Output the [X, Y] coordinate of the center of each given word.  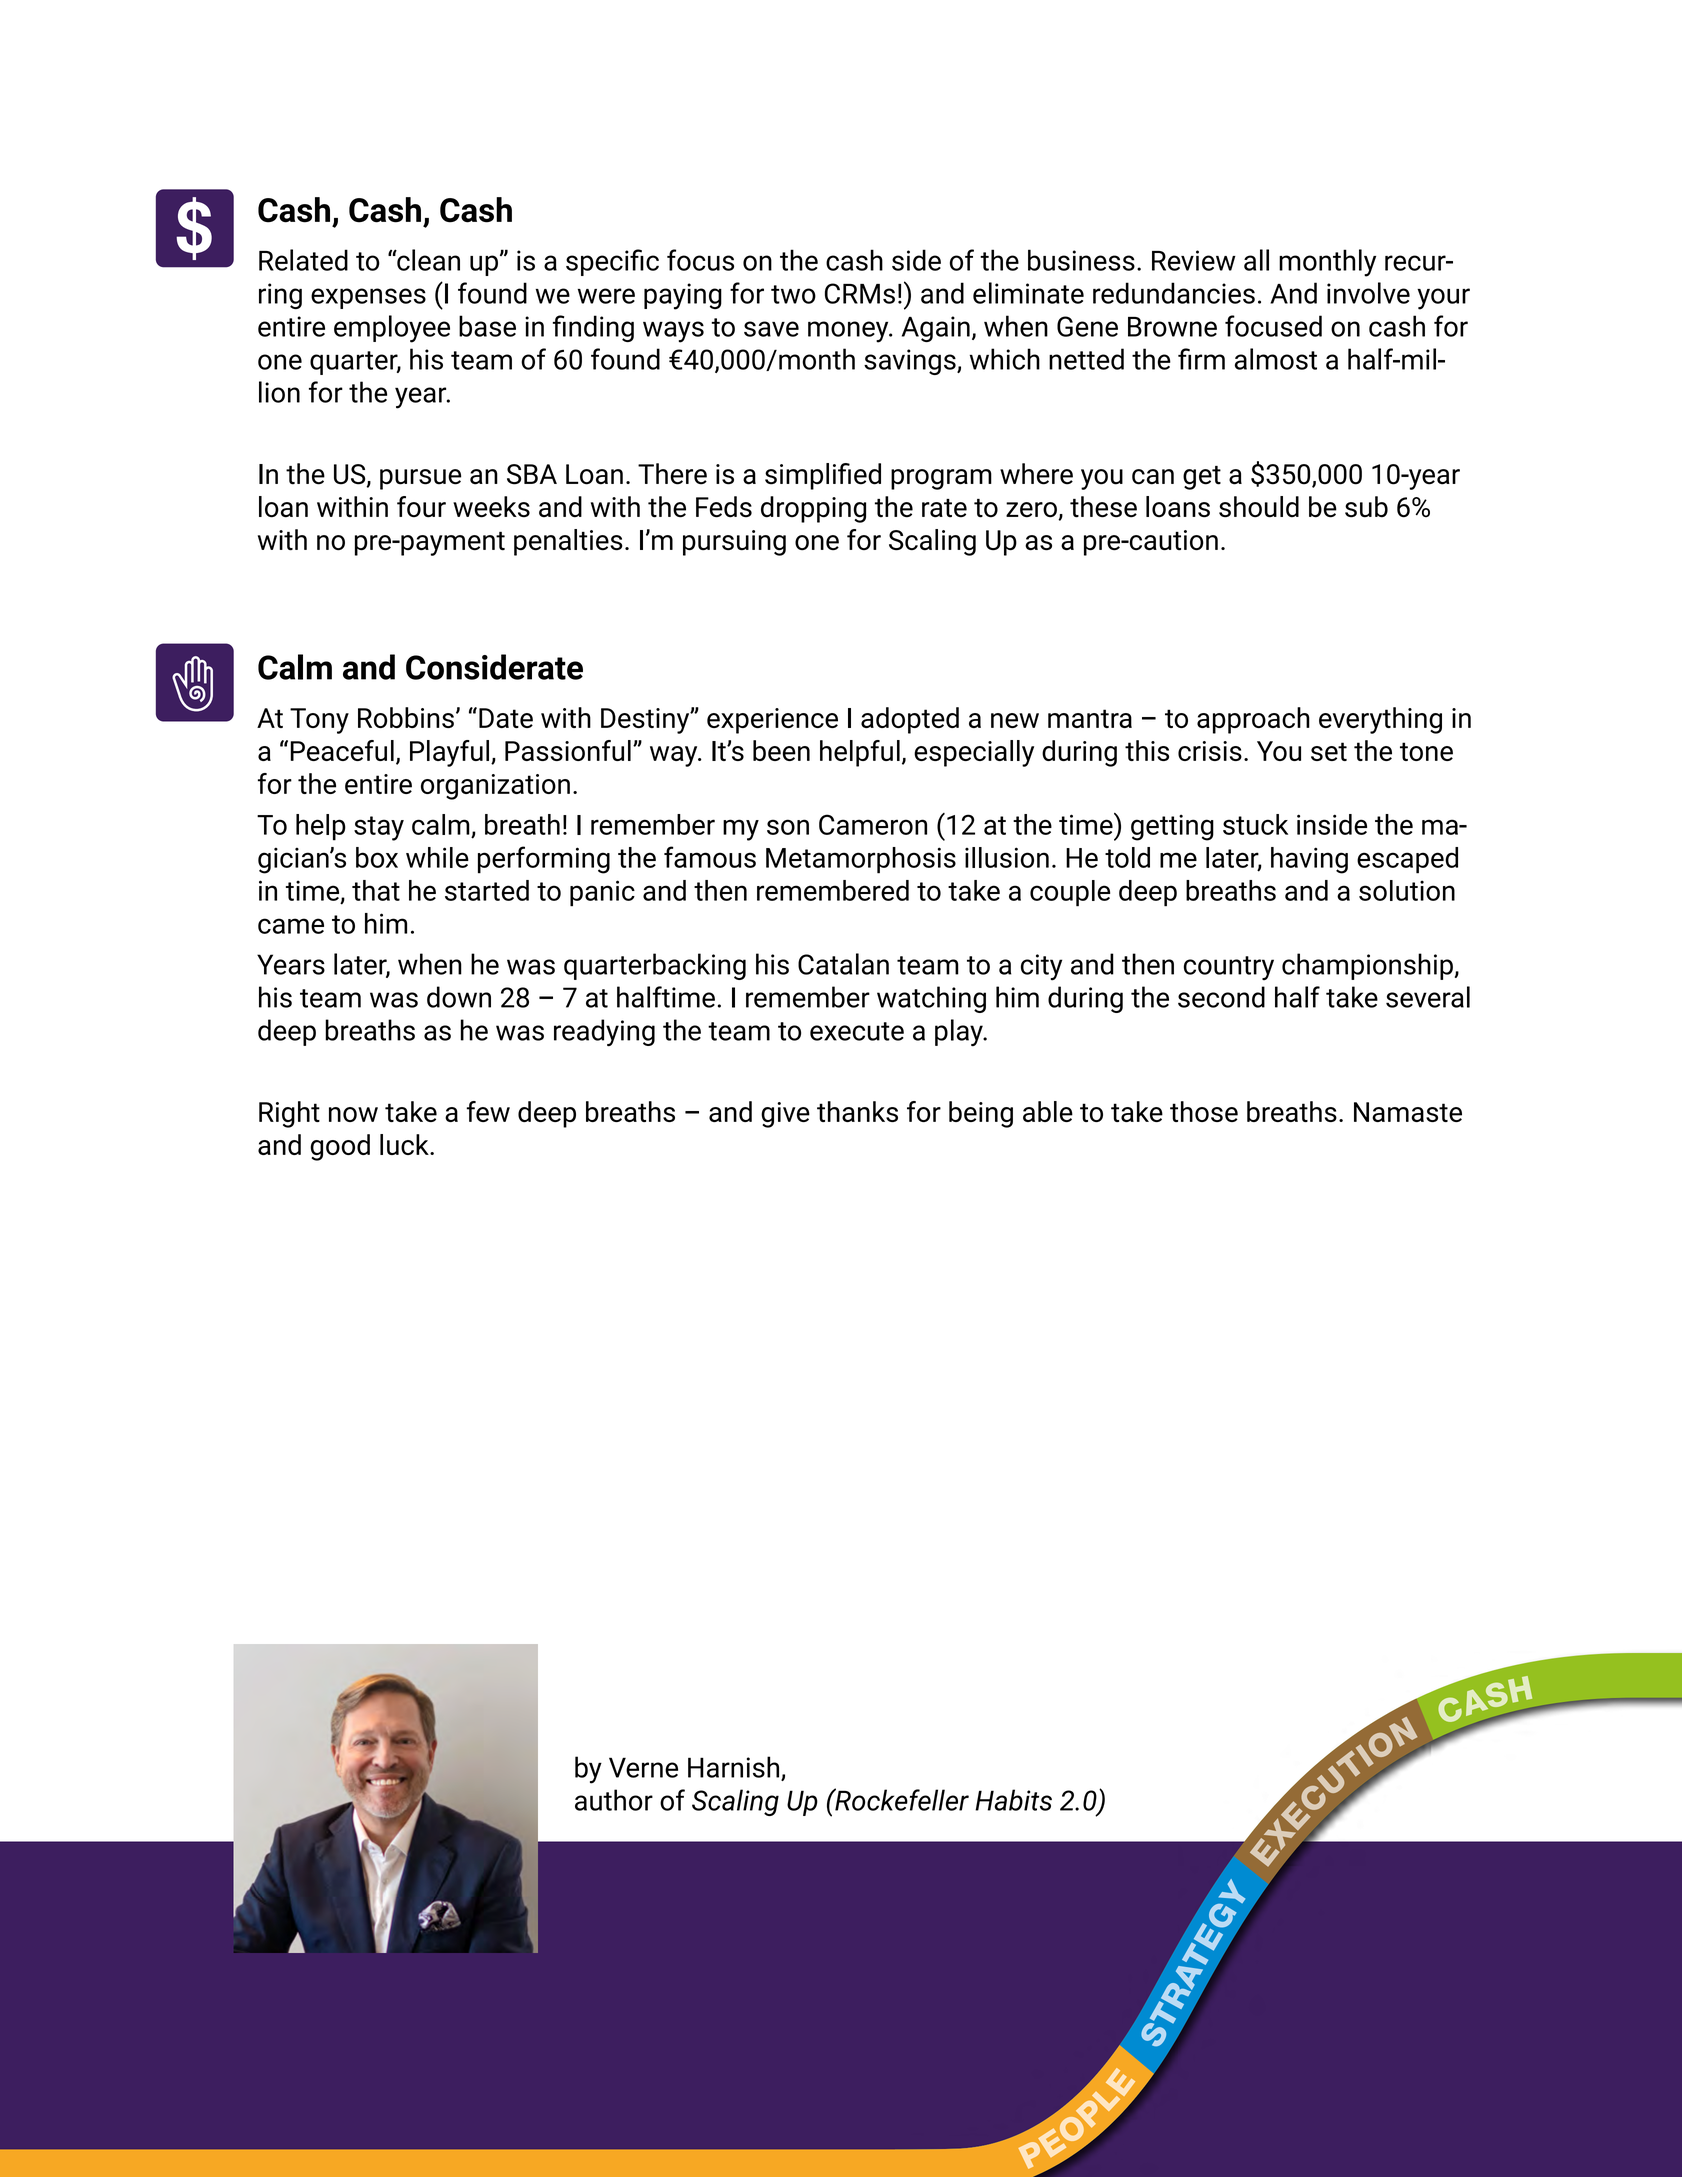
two [793, 294]
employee [392, 329]
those [1204, 1111]
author [614, 1800]
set [1329, 751]
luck [405, 1144]
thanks [857, 1111]
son [788, 827]
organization [495, 787]
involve [1368, 293]
